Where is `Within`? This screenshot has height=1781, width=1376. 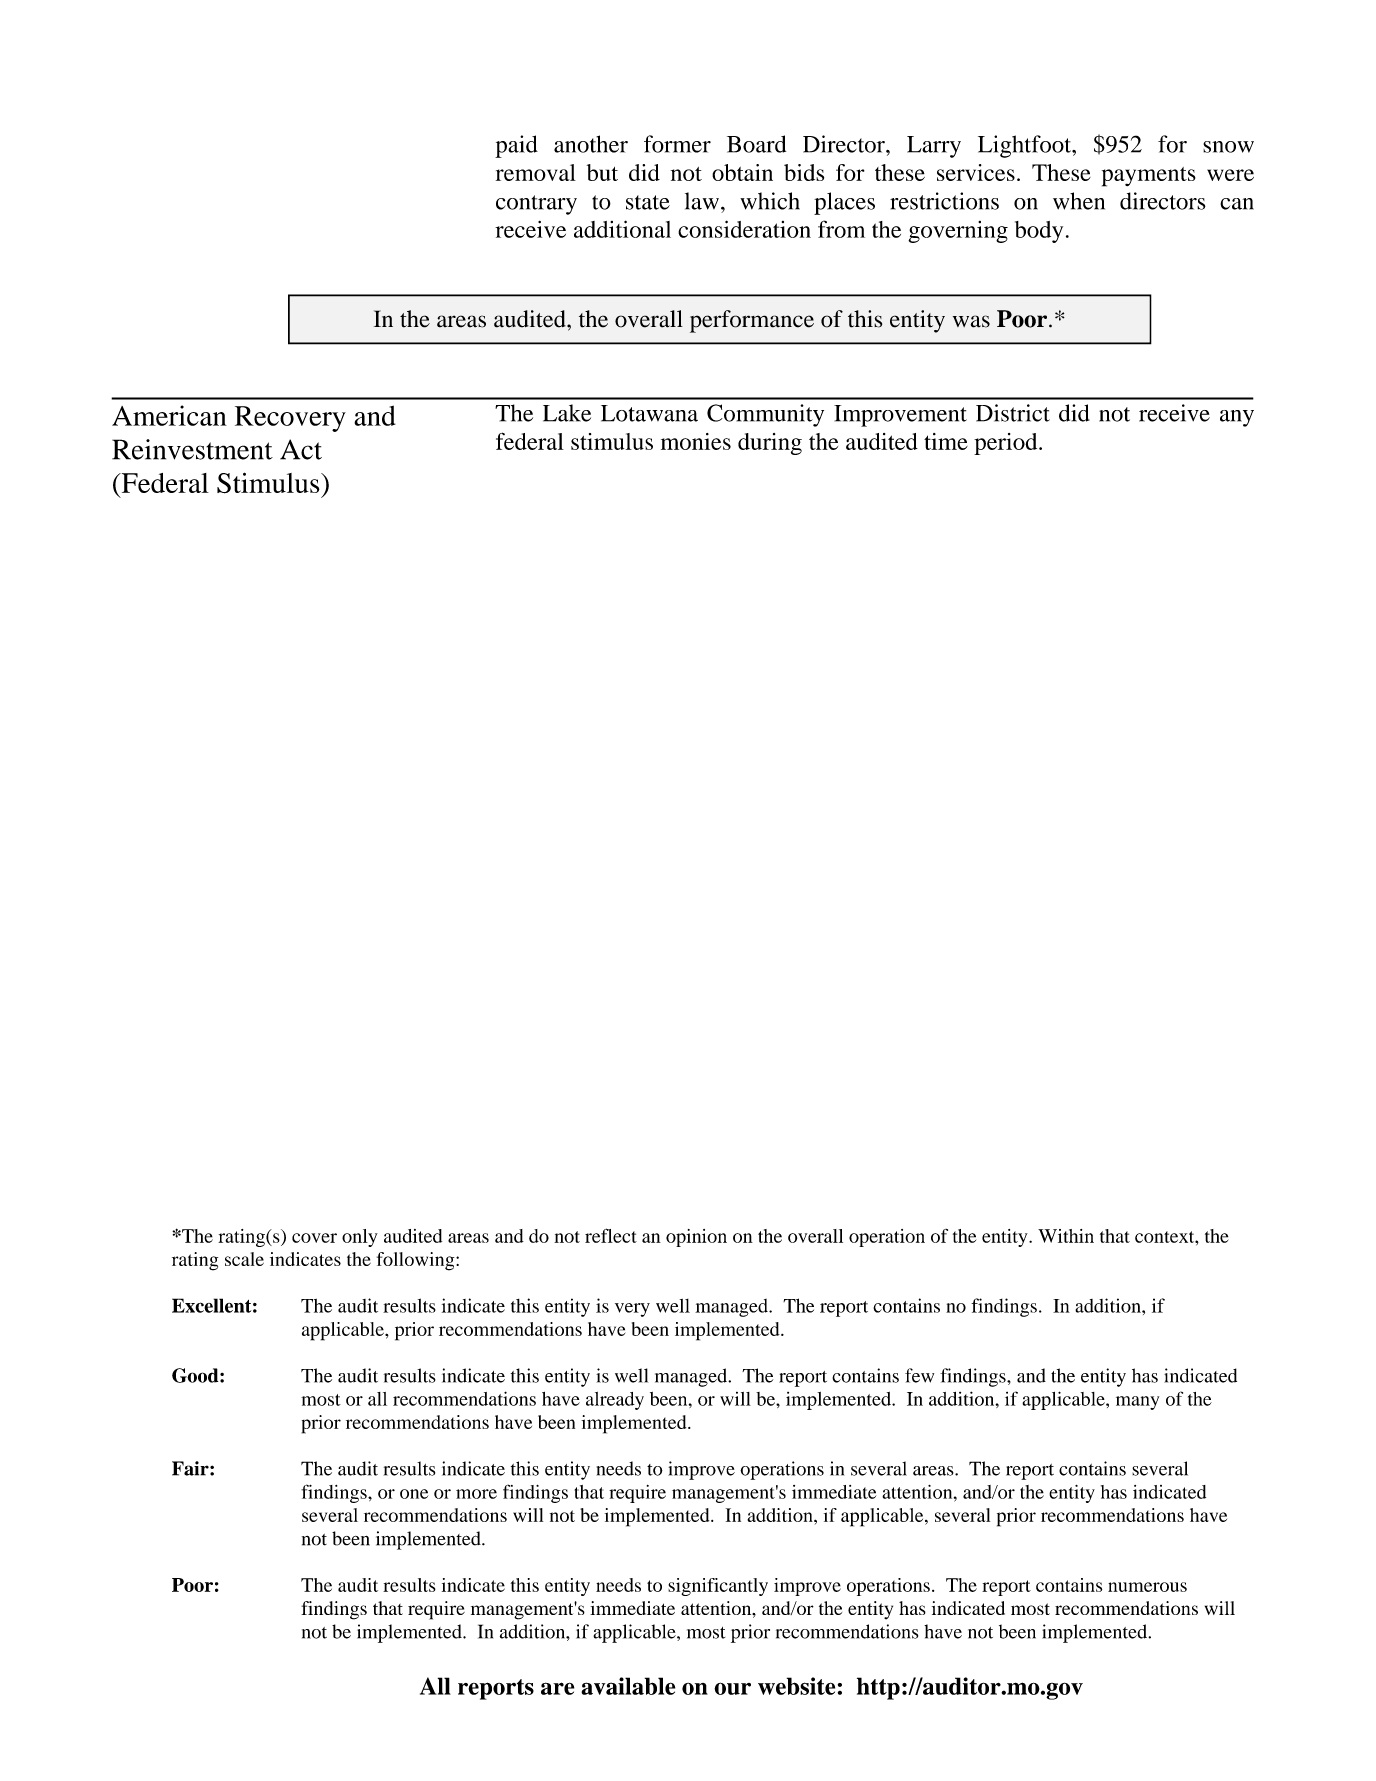 Within is located at coordinates (1066, 1236).
